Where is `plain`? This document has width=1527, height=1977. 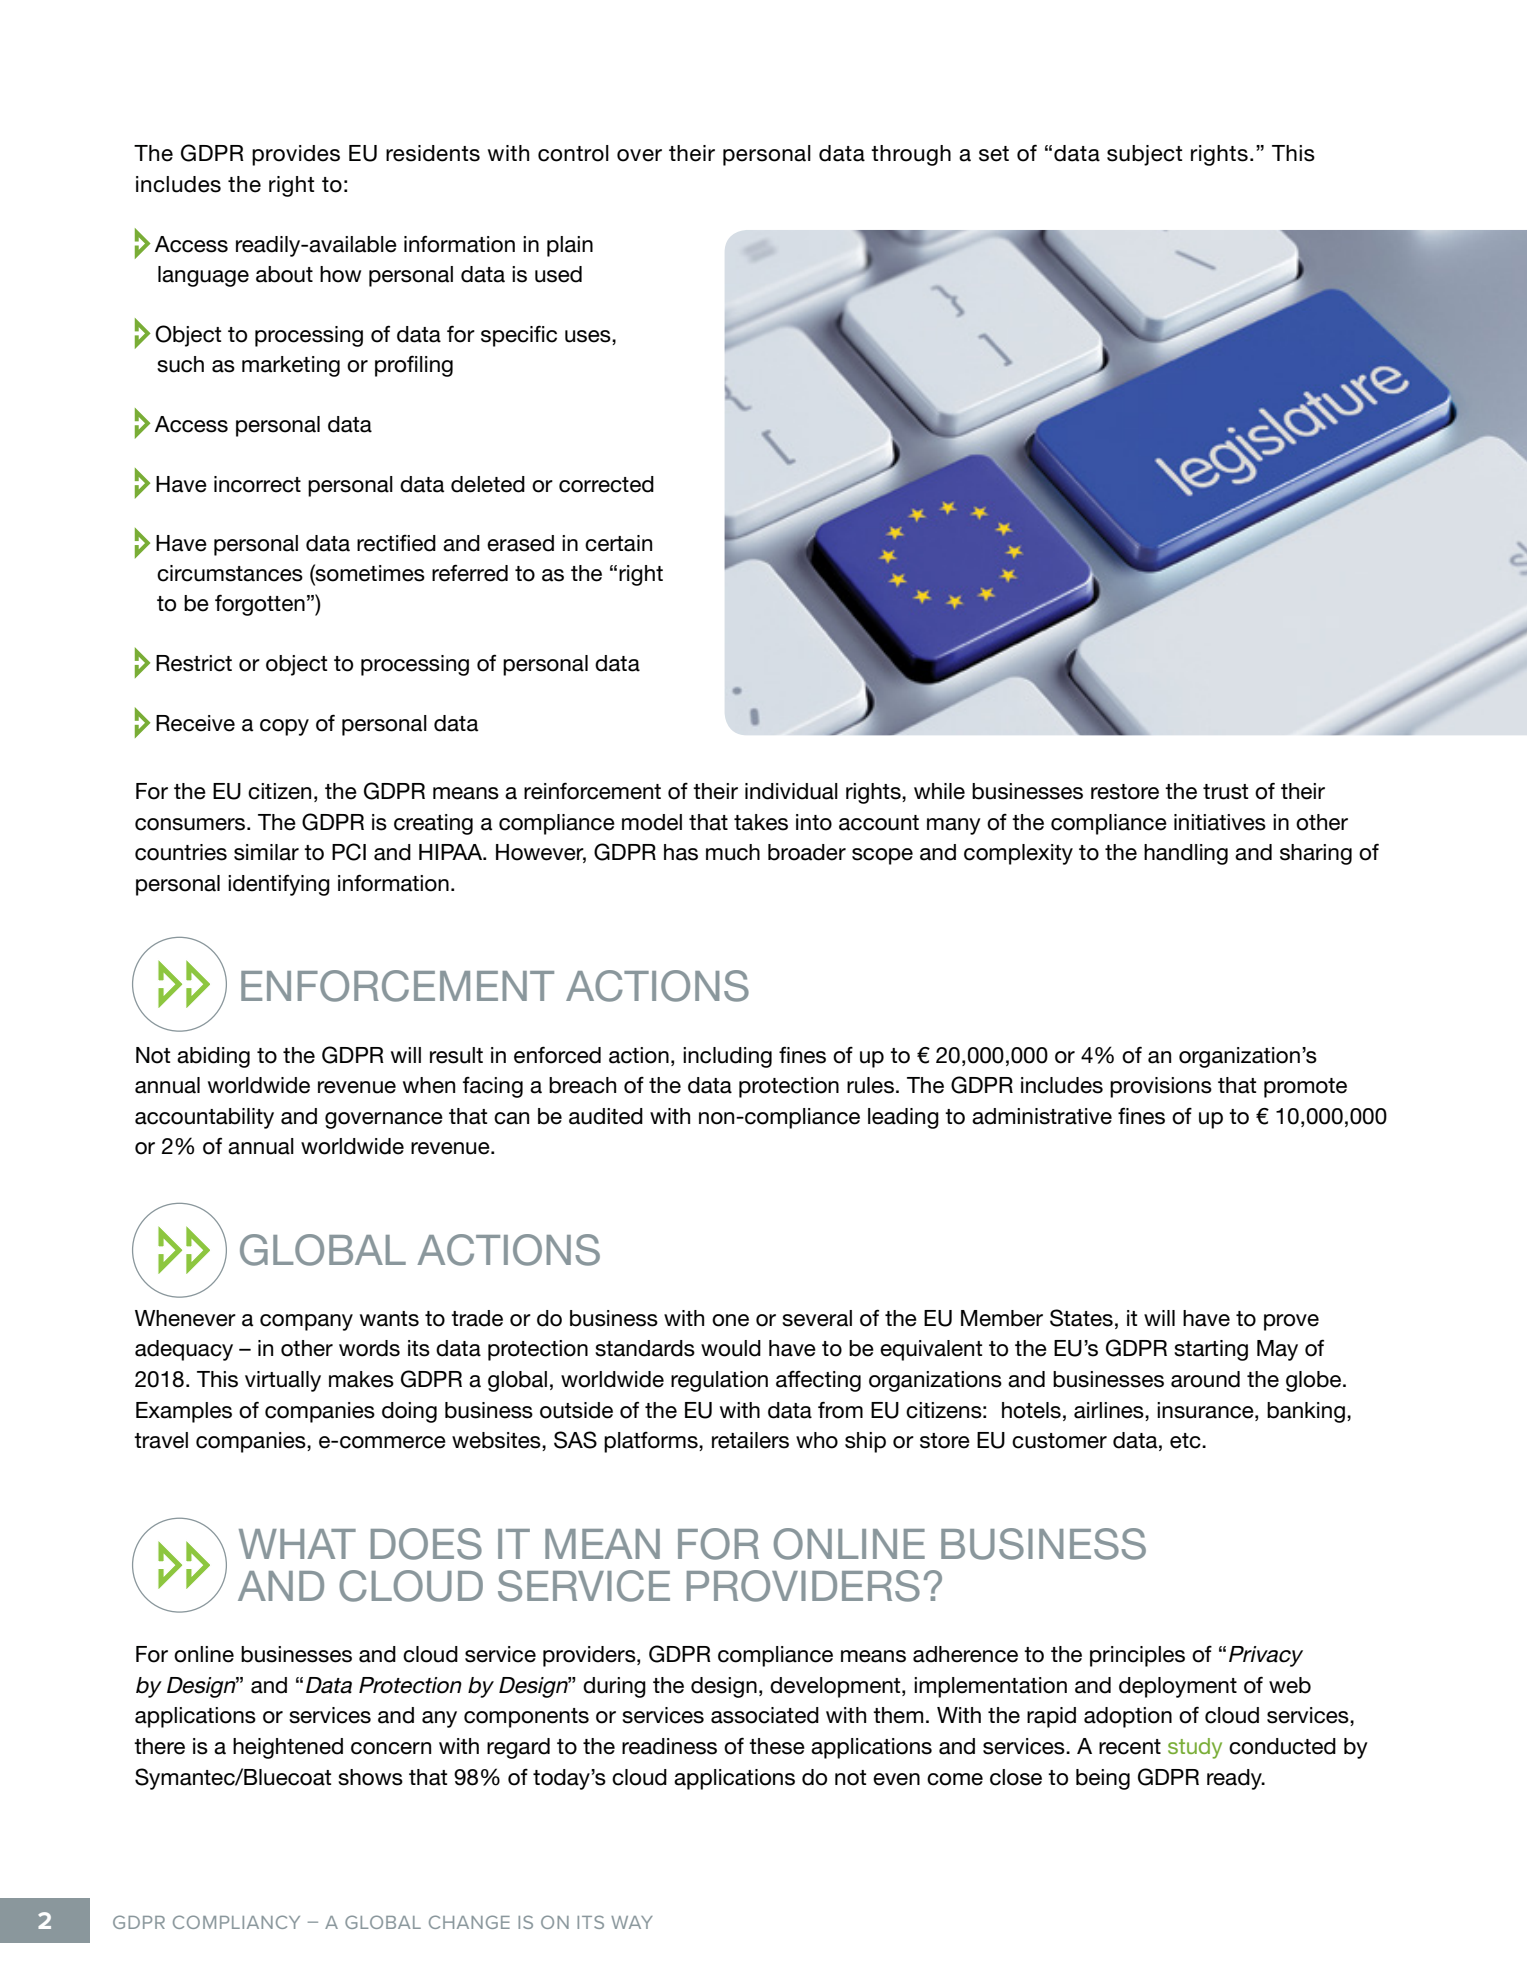
plain is located at coordinates (570, 246).
